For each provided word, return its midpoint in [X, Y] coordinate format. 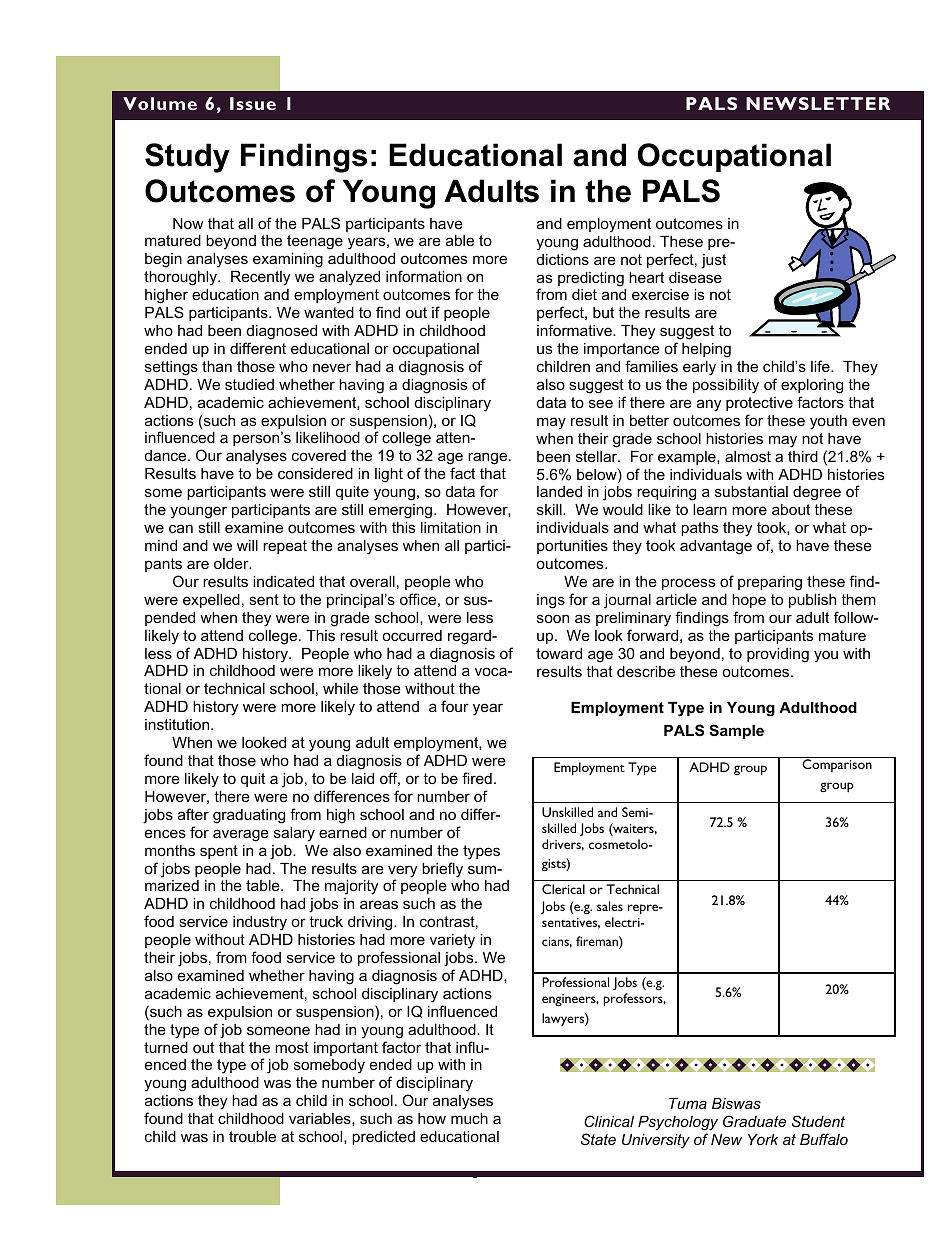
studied [249, 384]
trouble [252, 1136]
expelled [211, 601]
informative [575, 330]
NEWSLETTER [818, 103]
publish [812, 601]
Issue [253, 103]
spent [219, 852]
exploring [812, 386]
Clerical [563, 889]
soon [553, 618]
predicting [591, 279]
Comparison [837, 765]
